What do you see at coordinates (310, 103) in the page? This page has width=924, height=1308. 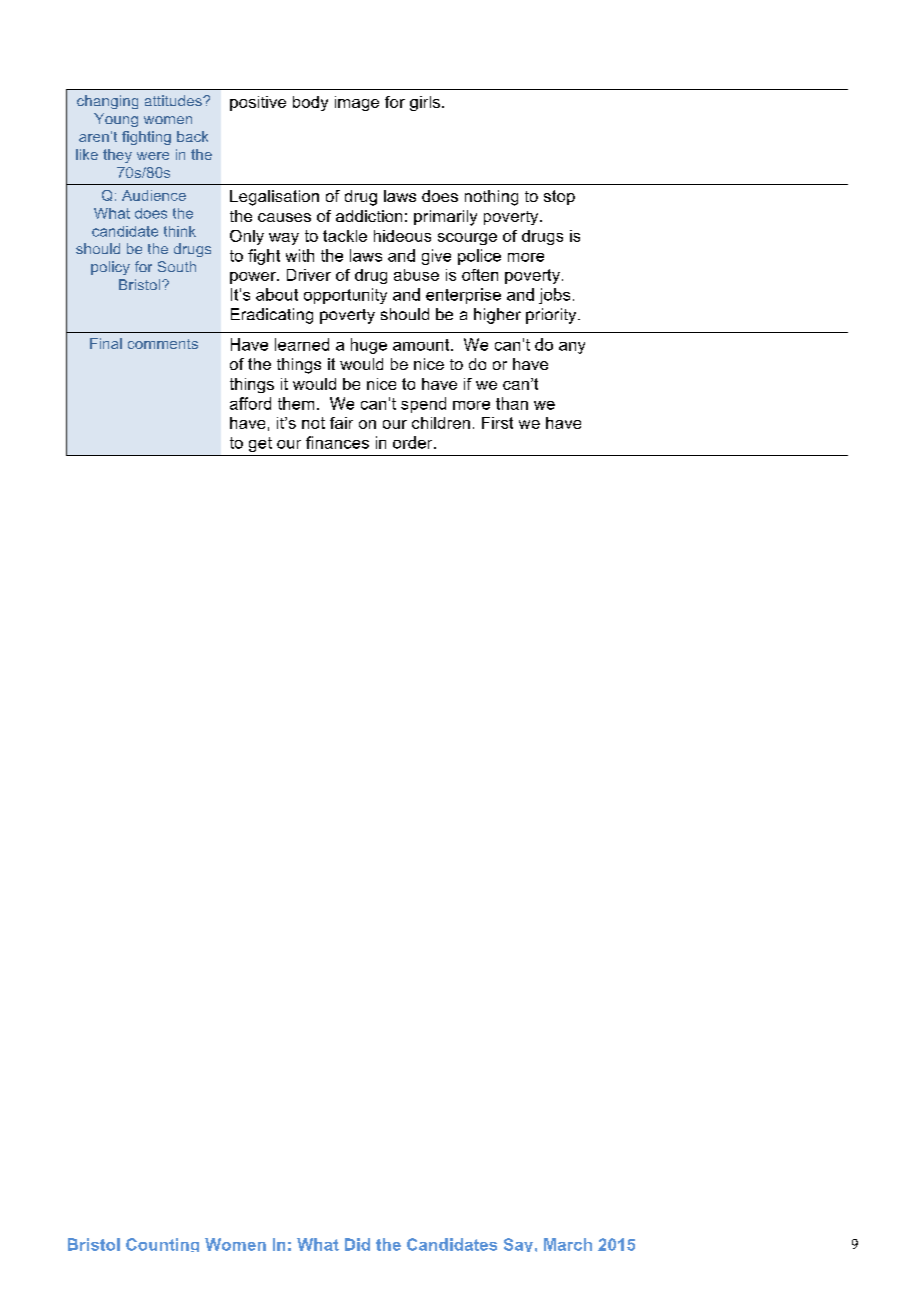 I see `body` at bounding box center [310, 103].
